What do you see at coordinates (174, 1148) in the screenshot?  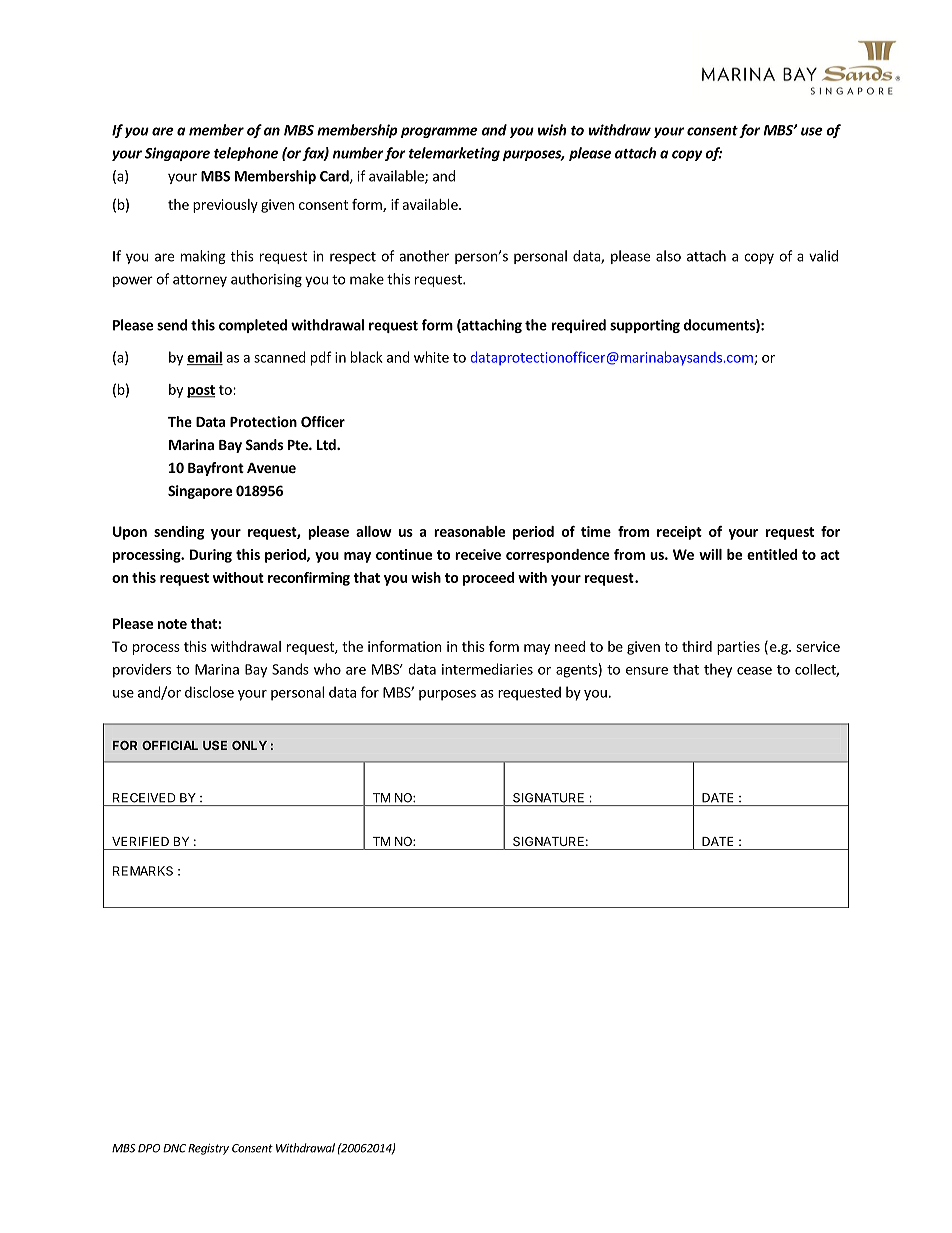 I see `DNC` at bounding box center [174, 1148].
